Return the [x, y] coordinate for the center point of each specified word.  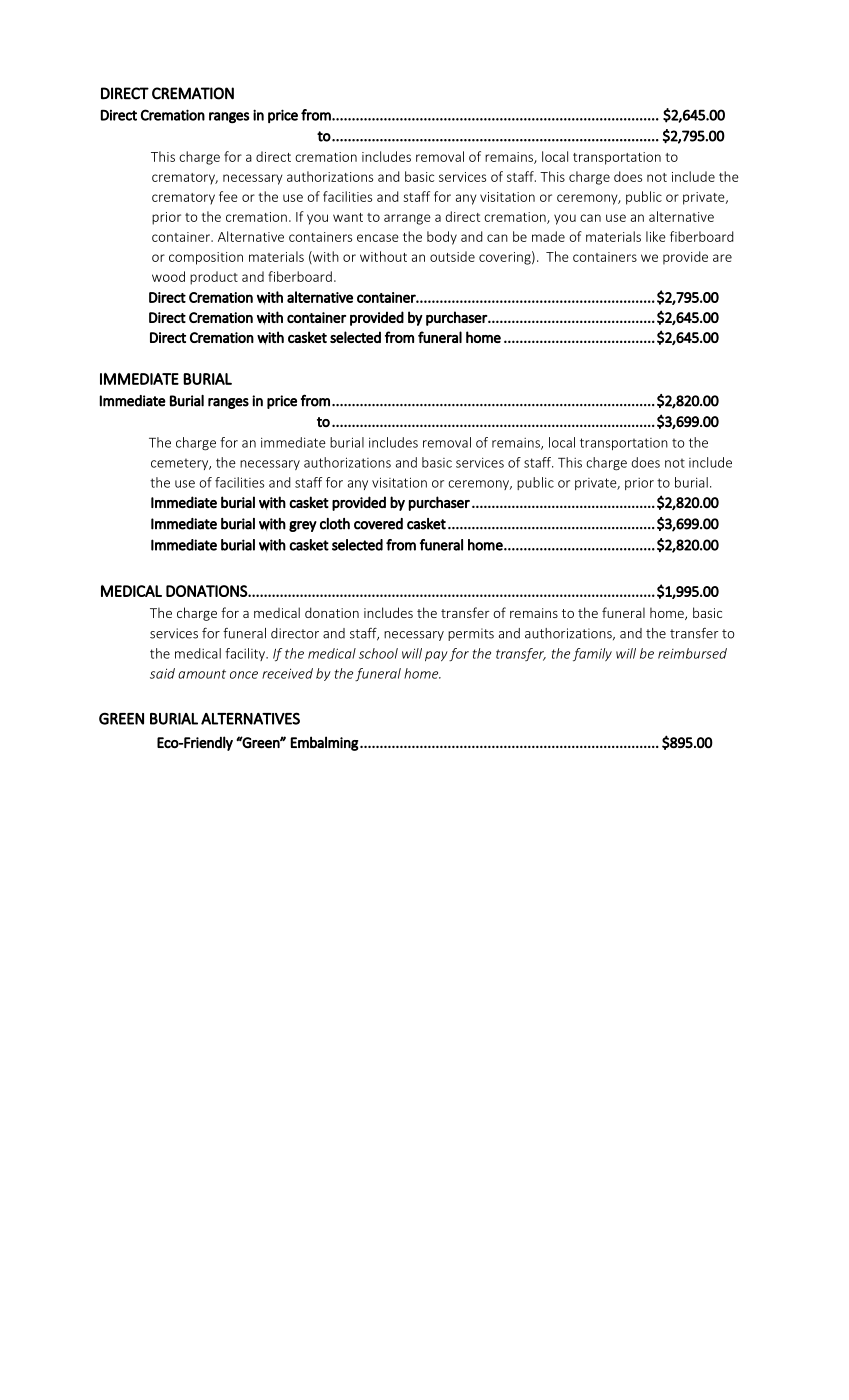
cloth [335, 524]
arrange [407, 219]
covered [378, 524]
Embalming [325, 743]
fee [228, 196]
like [656, 236]
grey [303, 526]
